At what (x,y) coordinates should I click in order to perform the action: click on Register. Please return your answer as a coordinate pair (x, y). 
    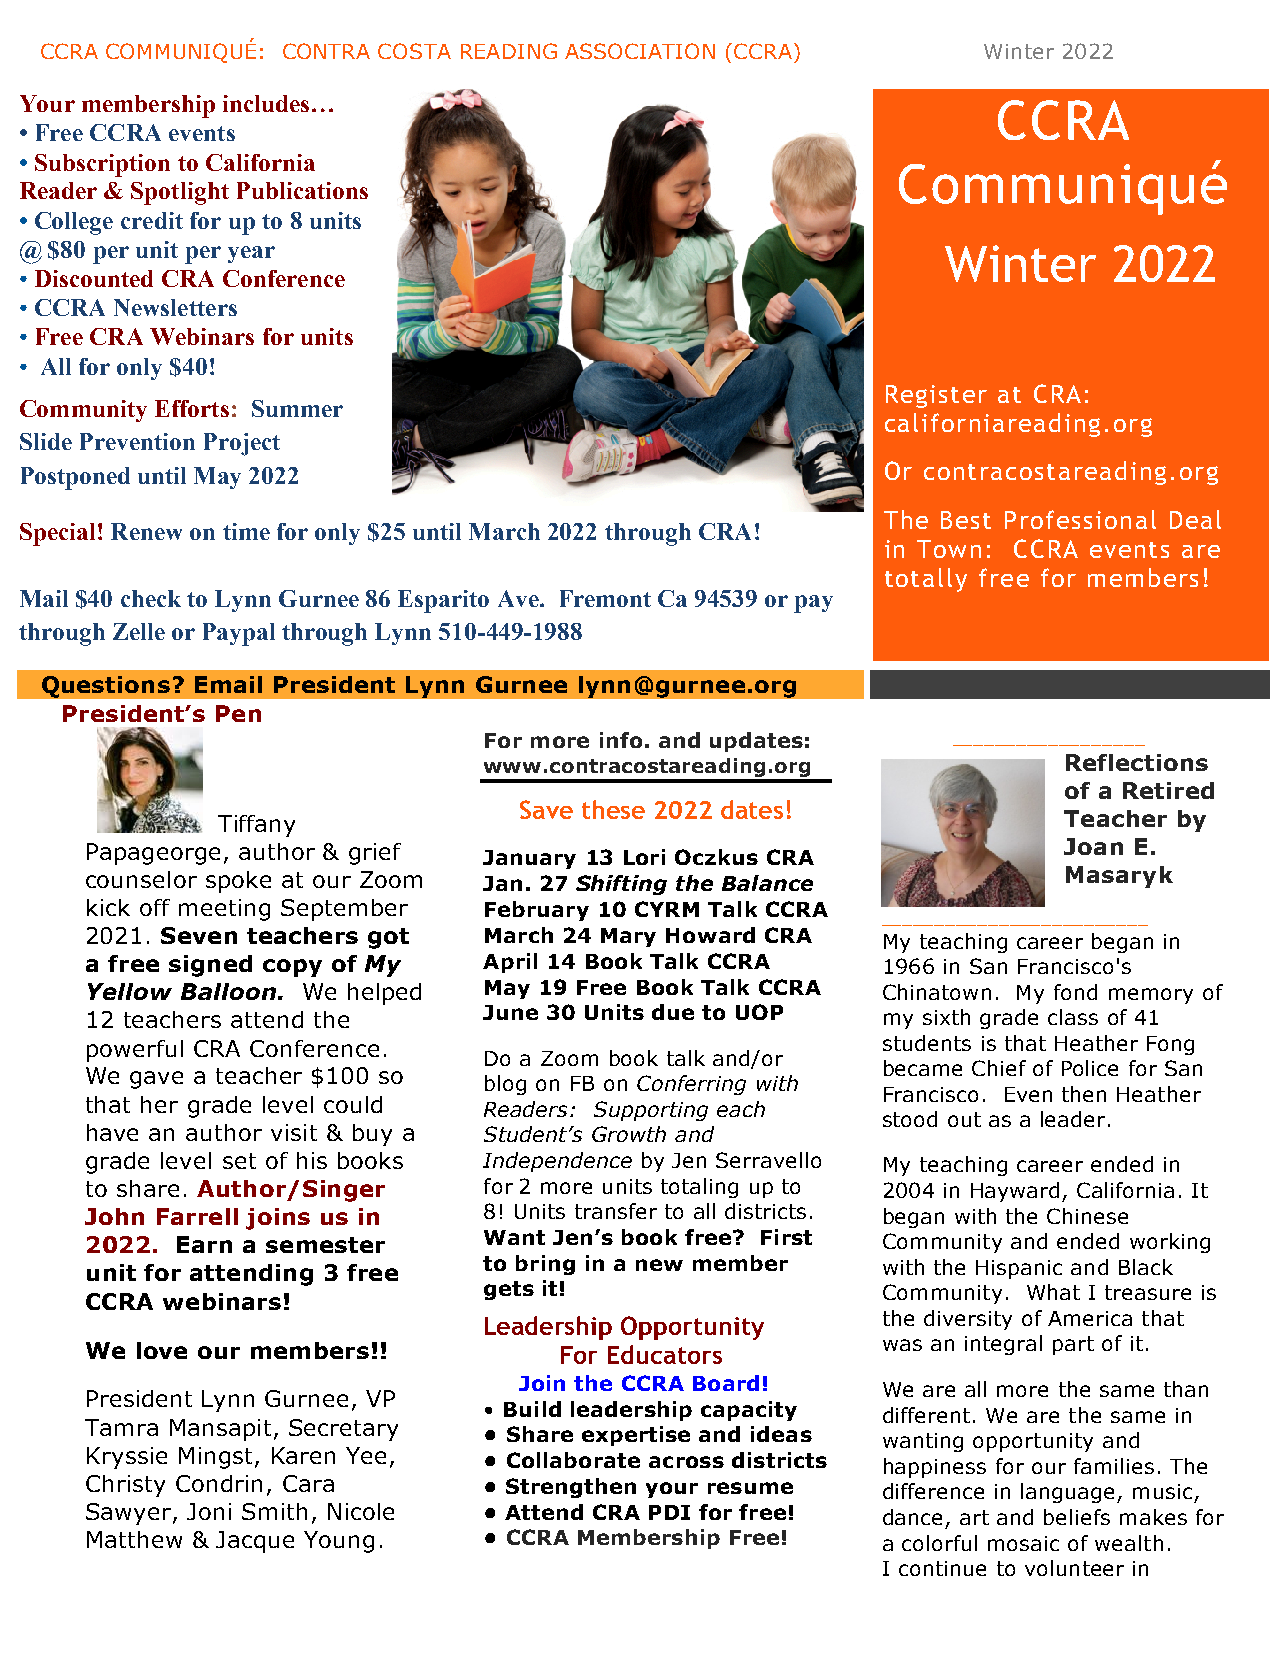
    Looking at the image, I should click on (936, 396).
